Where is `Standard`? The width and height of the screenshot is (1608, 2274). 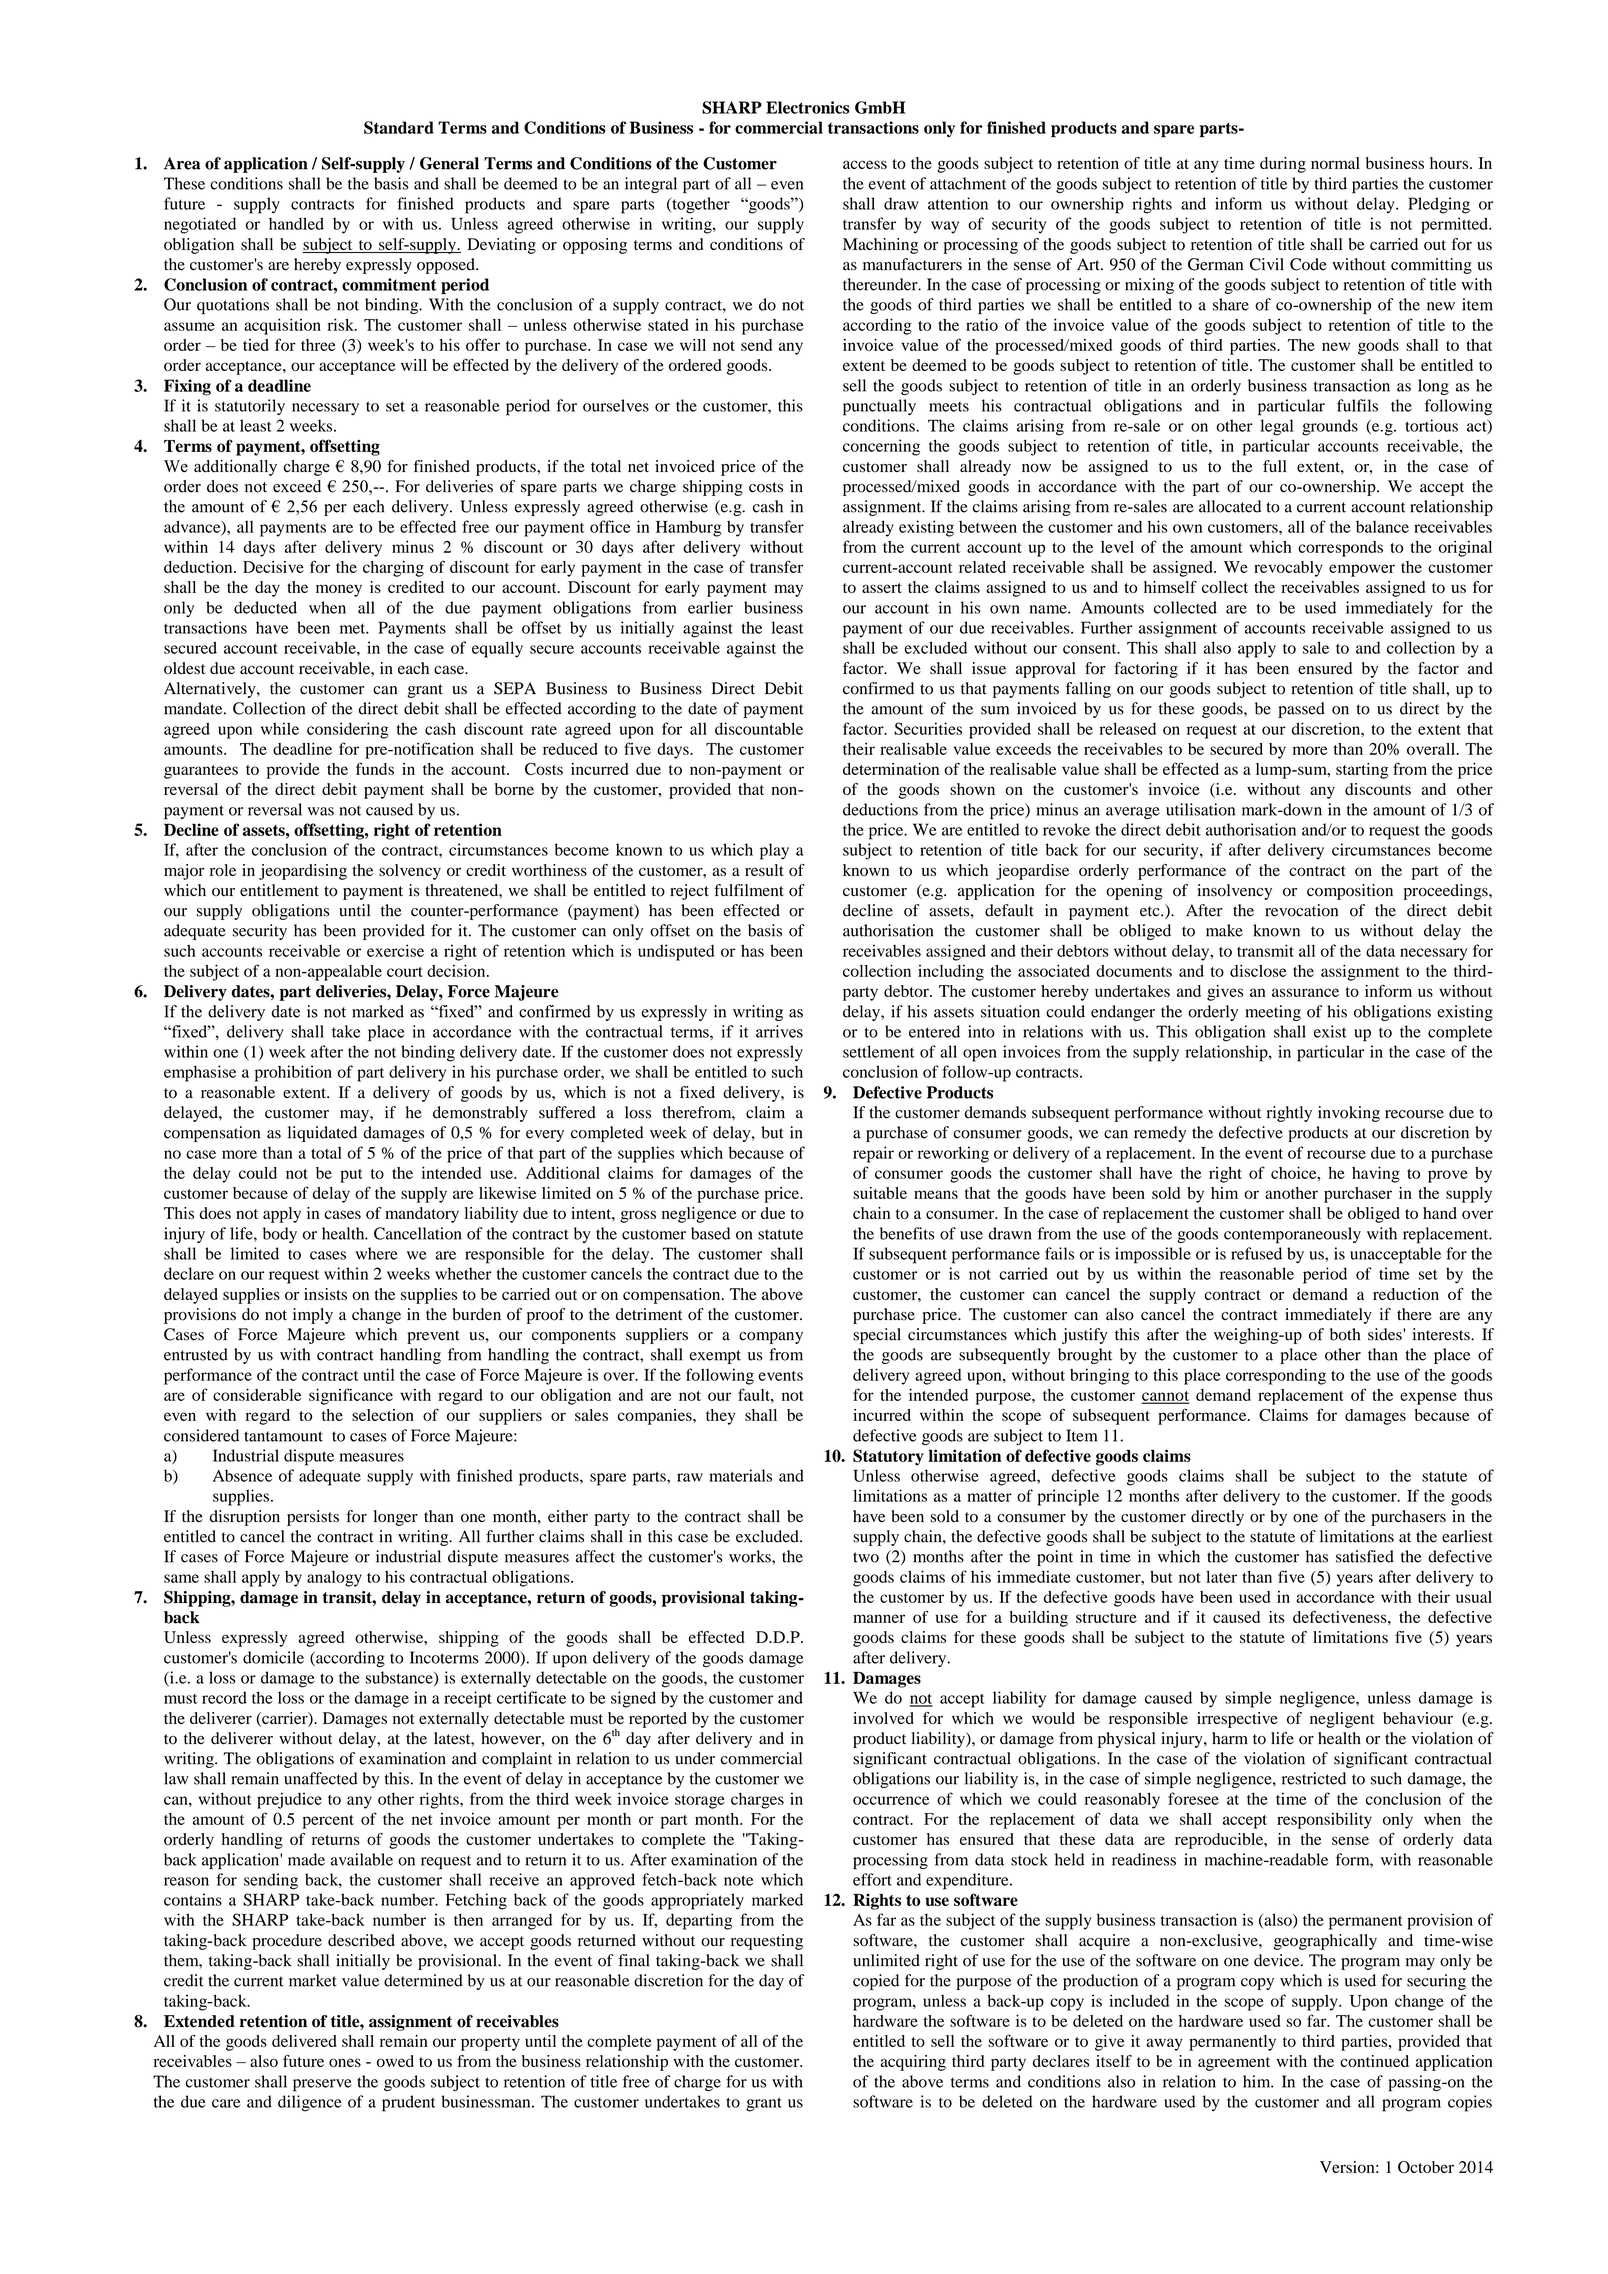 Standard is located at coordinates (399, 127).
